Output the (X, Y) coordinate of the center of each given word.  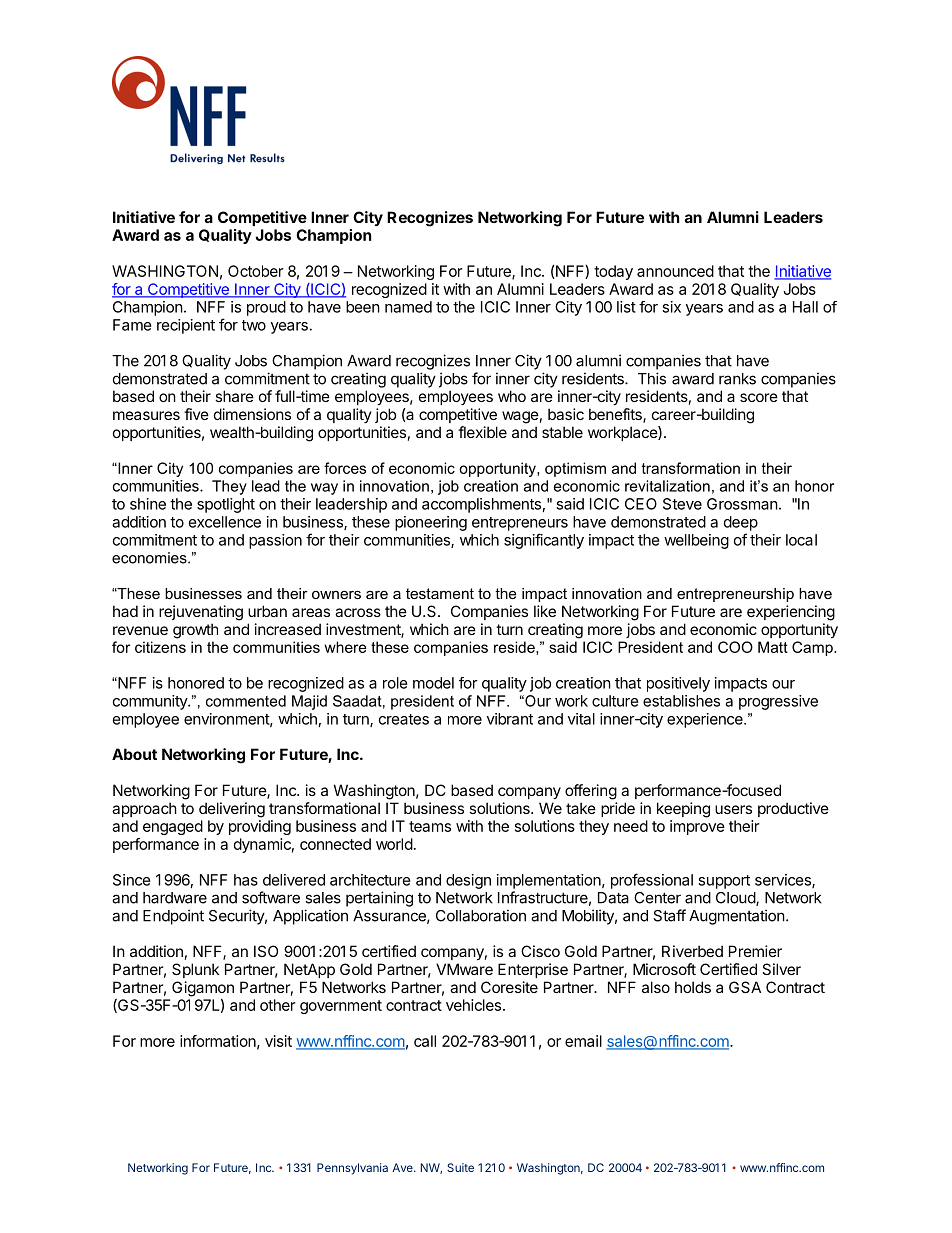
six (671, 307)
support (724, 882)
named (408, 307)
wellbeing (696, 541)
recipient (186, 326)
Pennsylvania (352, 1169)
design (468, 881)
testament (440, 593)
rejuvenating (201, 613)
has (246, 880)
